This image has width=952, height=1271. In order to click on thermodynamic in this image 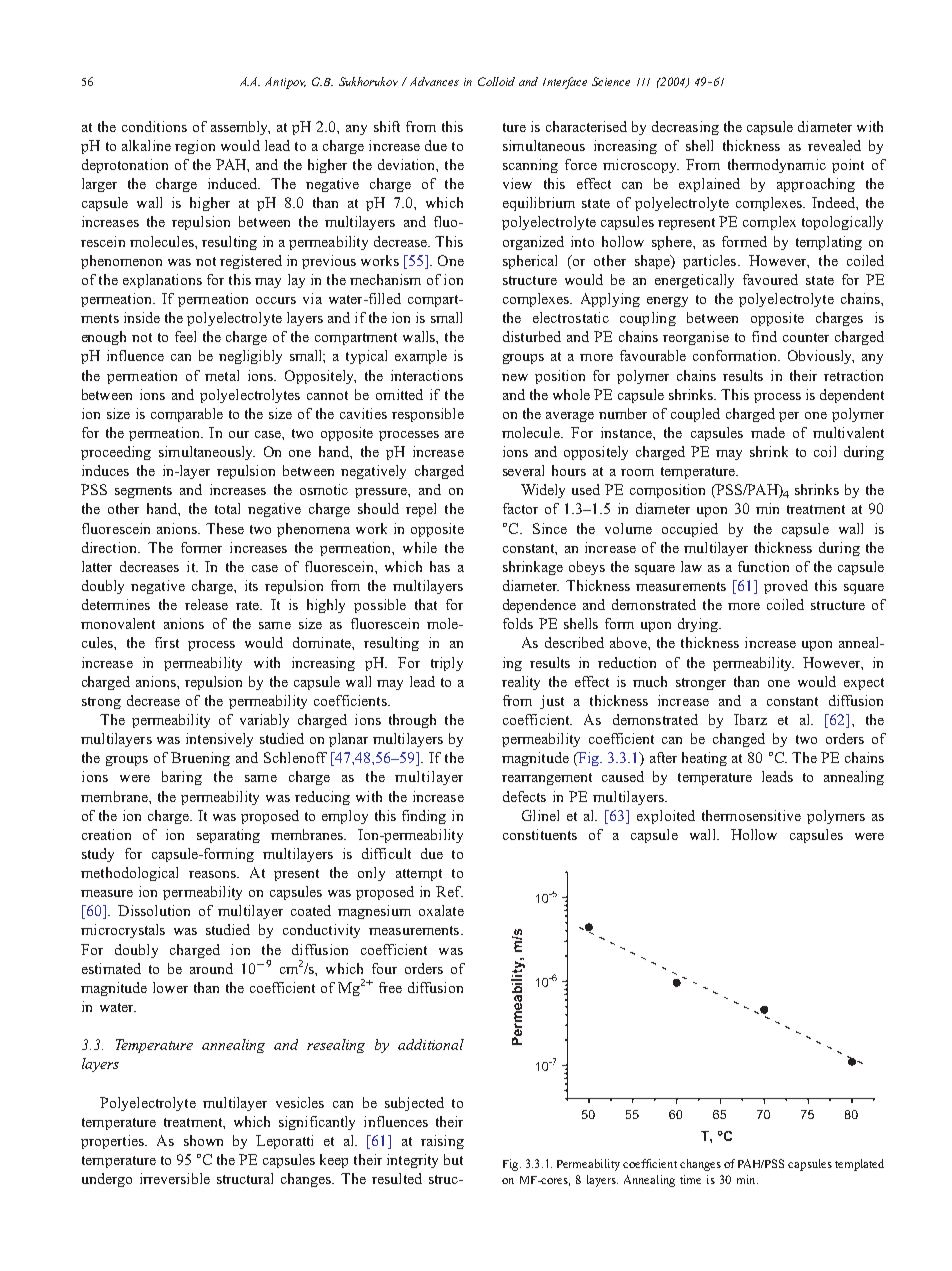, I will do `click(777, 166)`.
